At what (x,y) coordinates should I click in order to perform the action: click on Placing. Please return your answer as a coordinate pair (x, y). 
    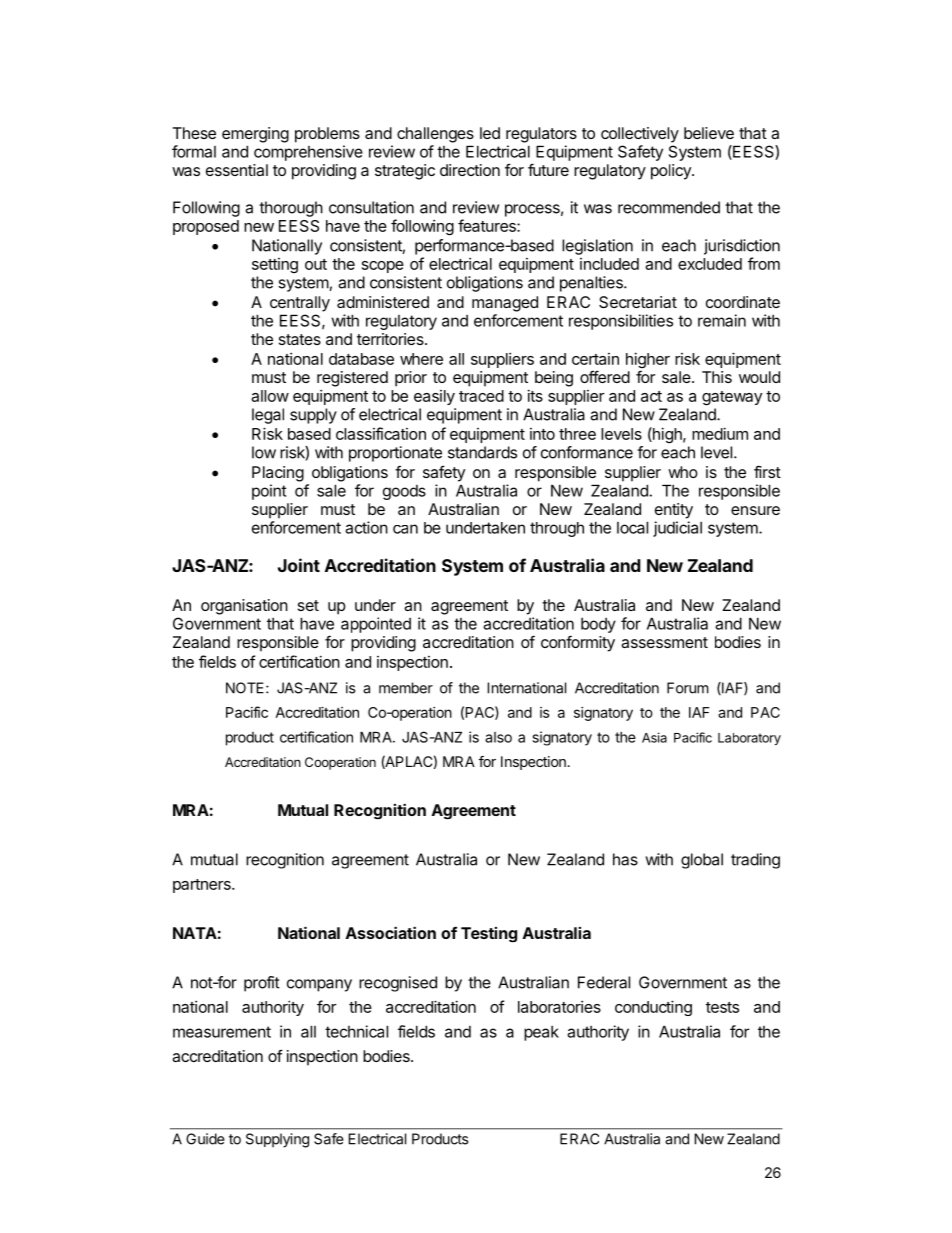
    Looking at the image, I should click on (278, 474).
